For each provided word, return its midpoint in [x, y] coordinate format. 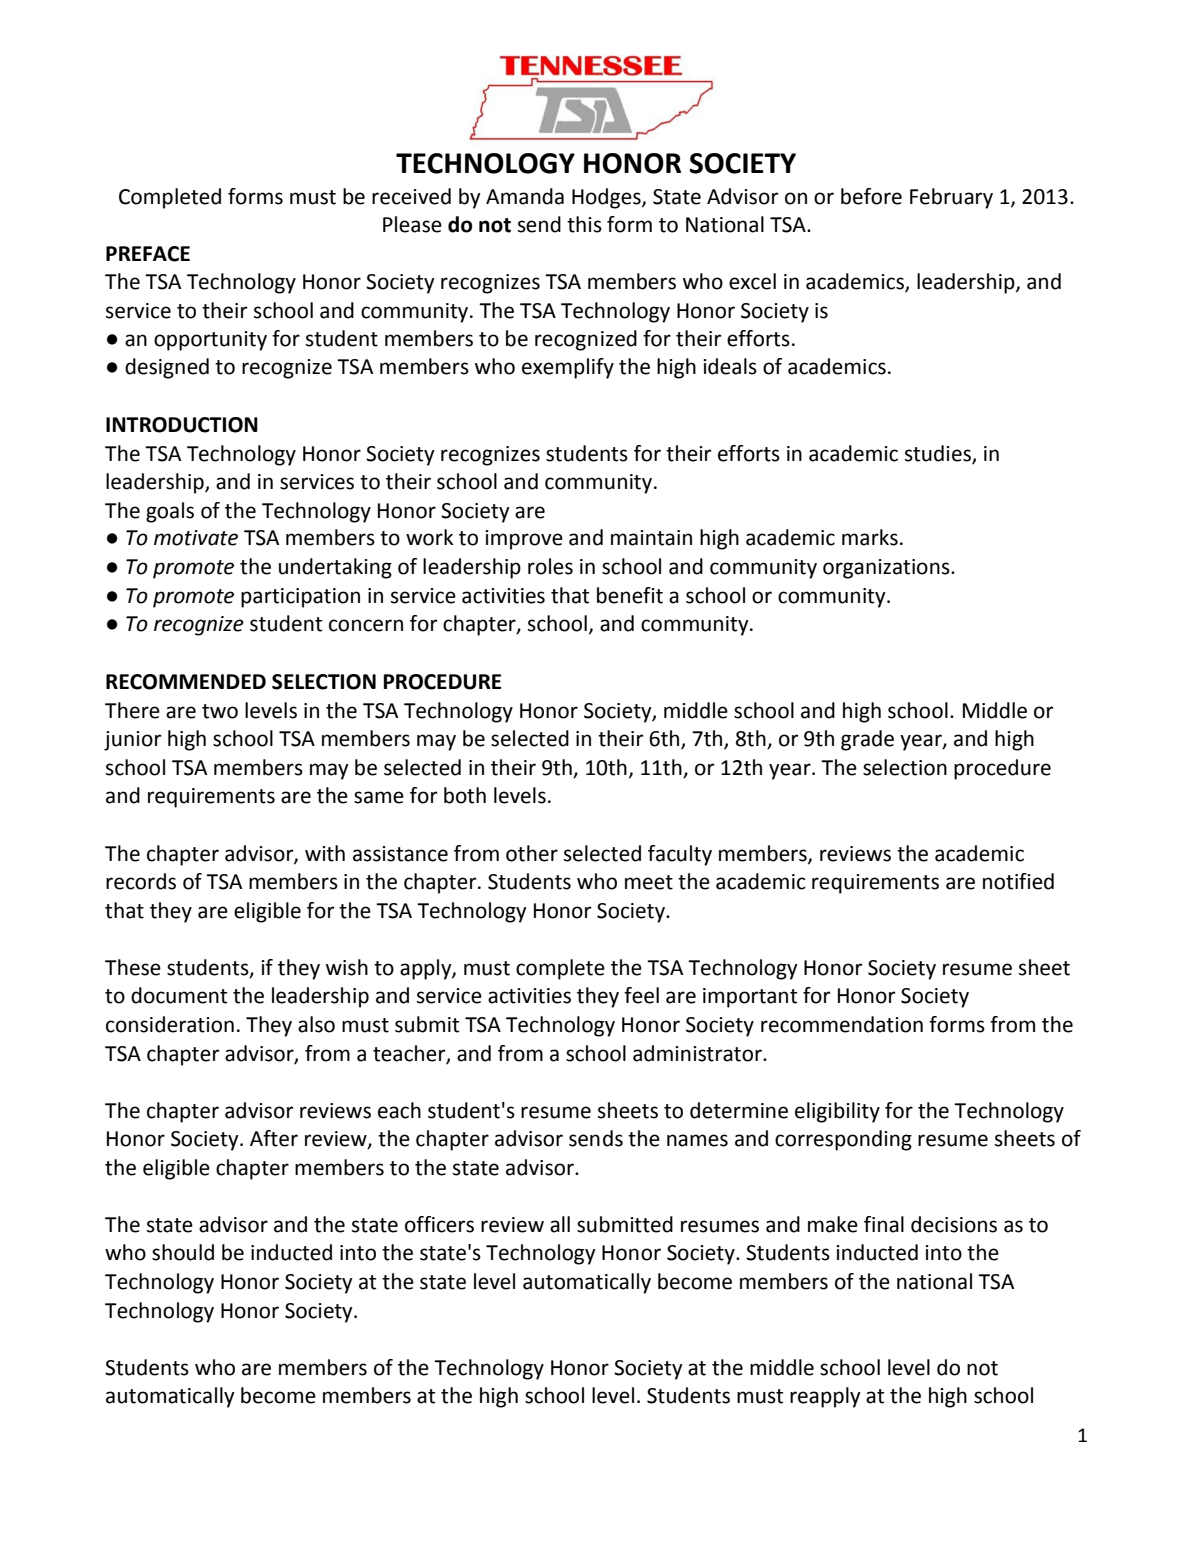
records [141, 881]
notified [1018, 881]
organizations [887, 569]
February [951, 198]
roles [550, 566]
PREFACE [148, 254]
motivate [196, 538]
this [584, 224]
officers [439, 1224]
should [183, 1252]
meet [649, 882]
